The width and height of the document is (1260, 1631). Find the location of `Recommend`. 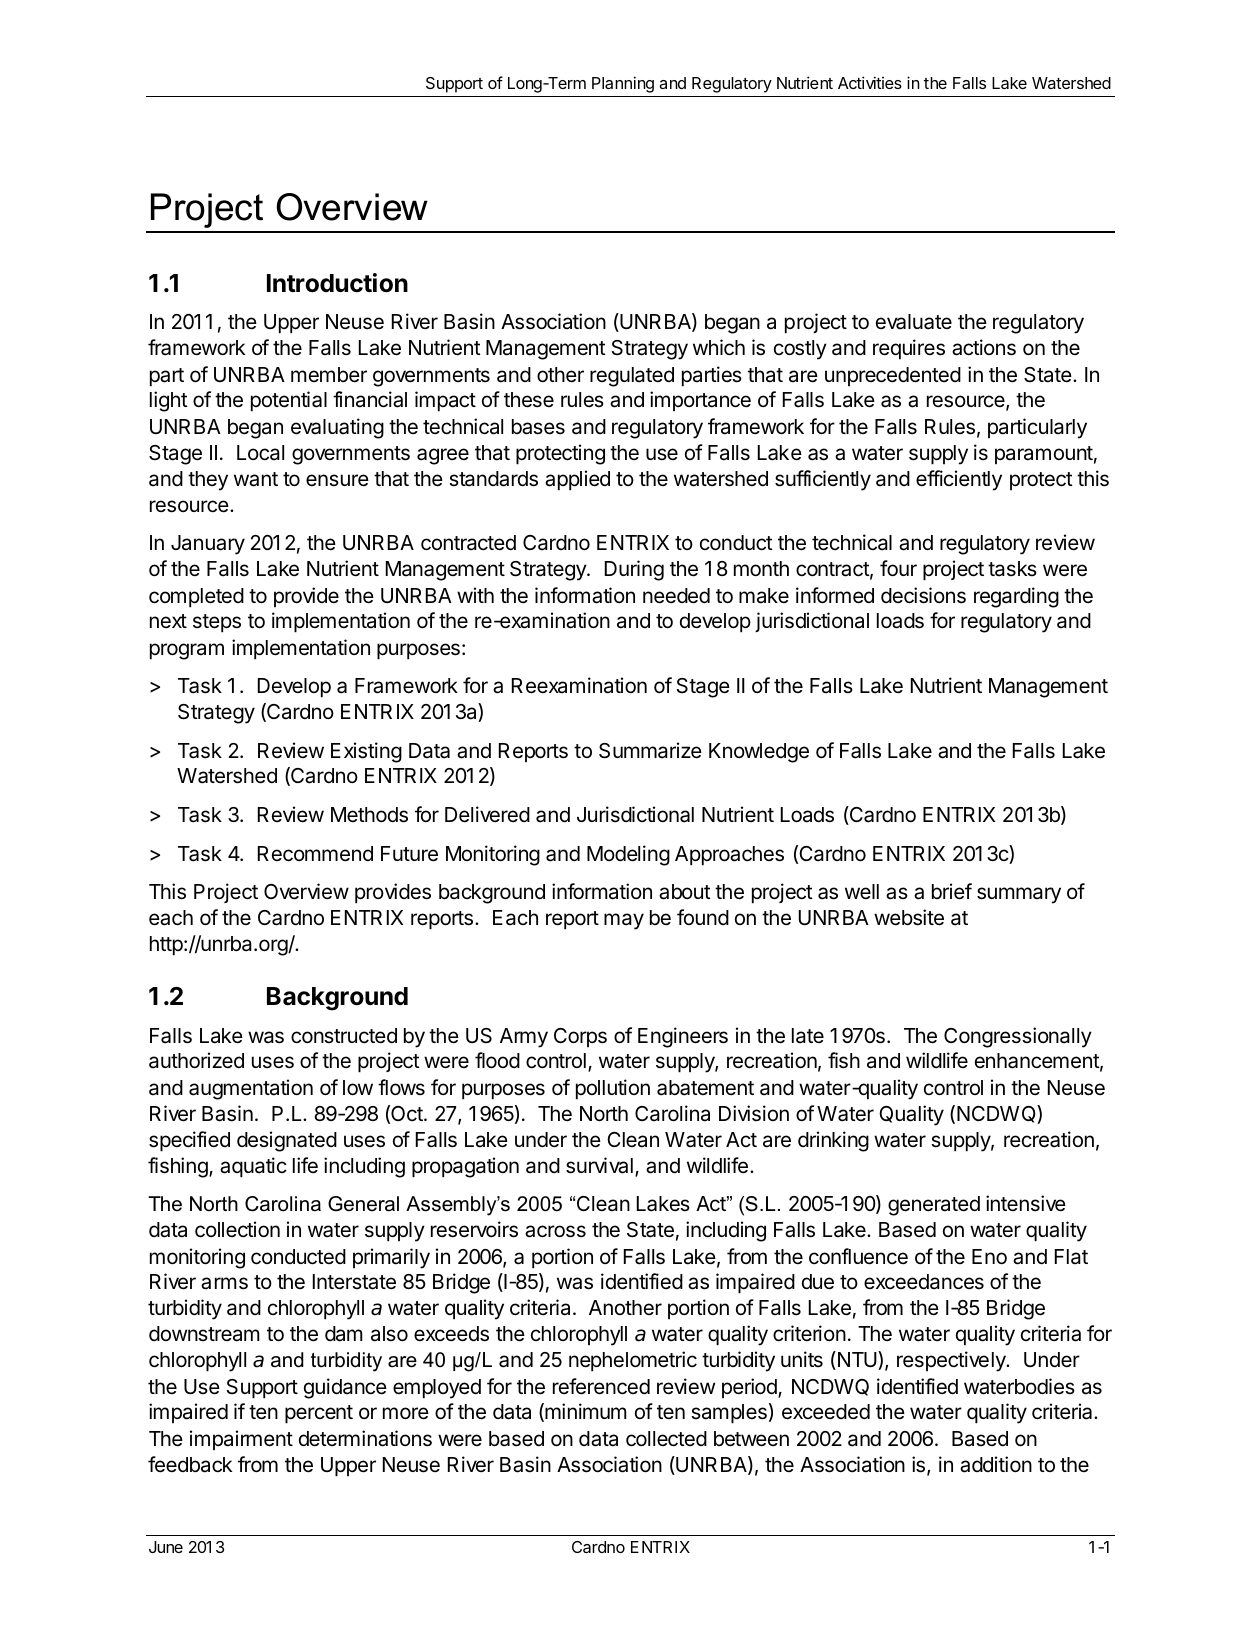

Recommend is located at coordinates (315, 854).
